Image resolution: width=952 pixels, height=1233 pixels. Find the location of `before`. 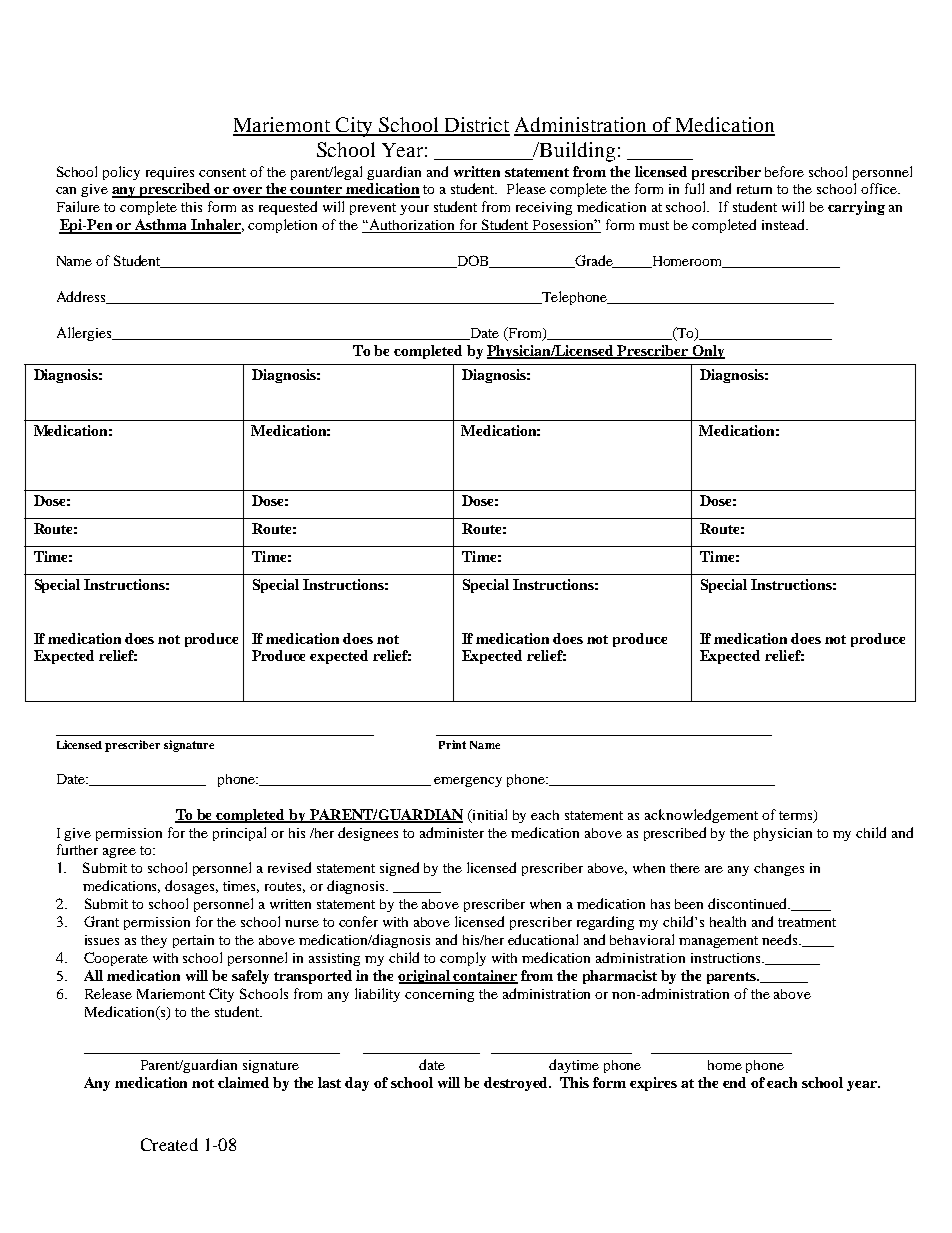

before is located at coordinates (784, 171).
